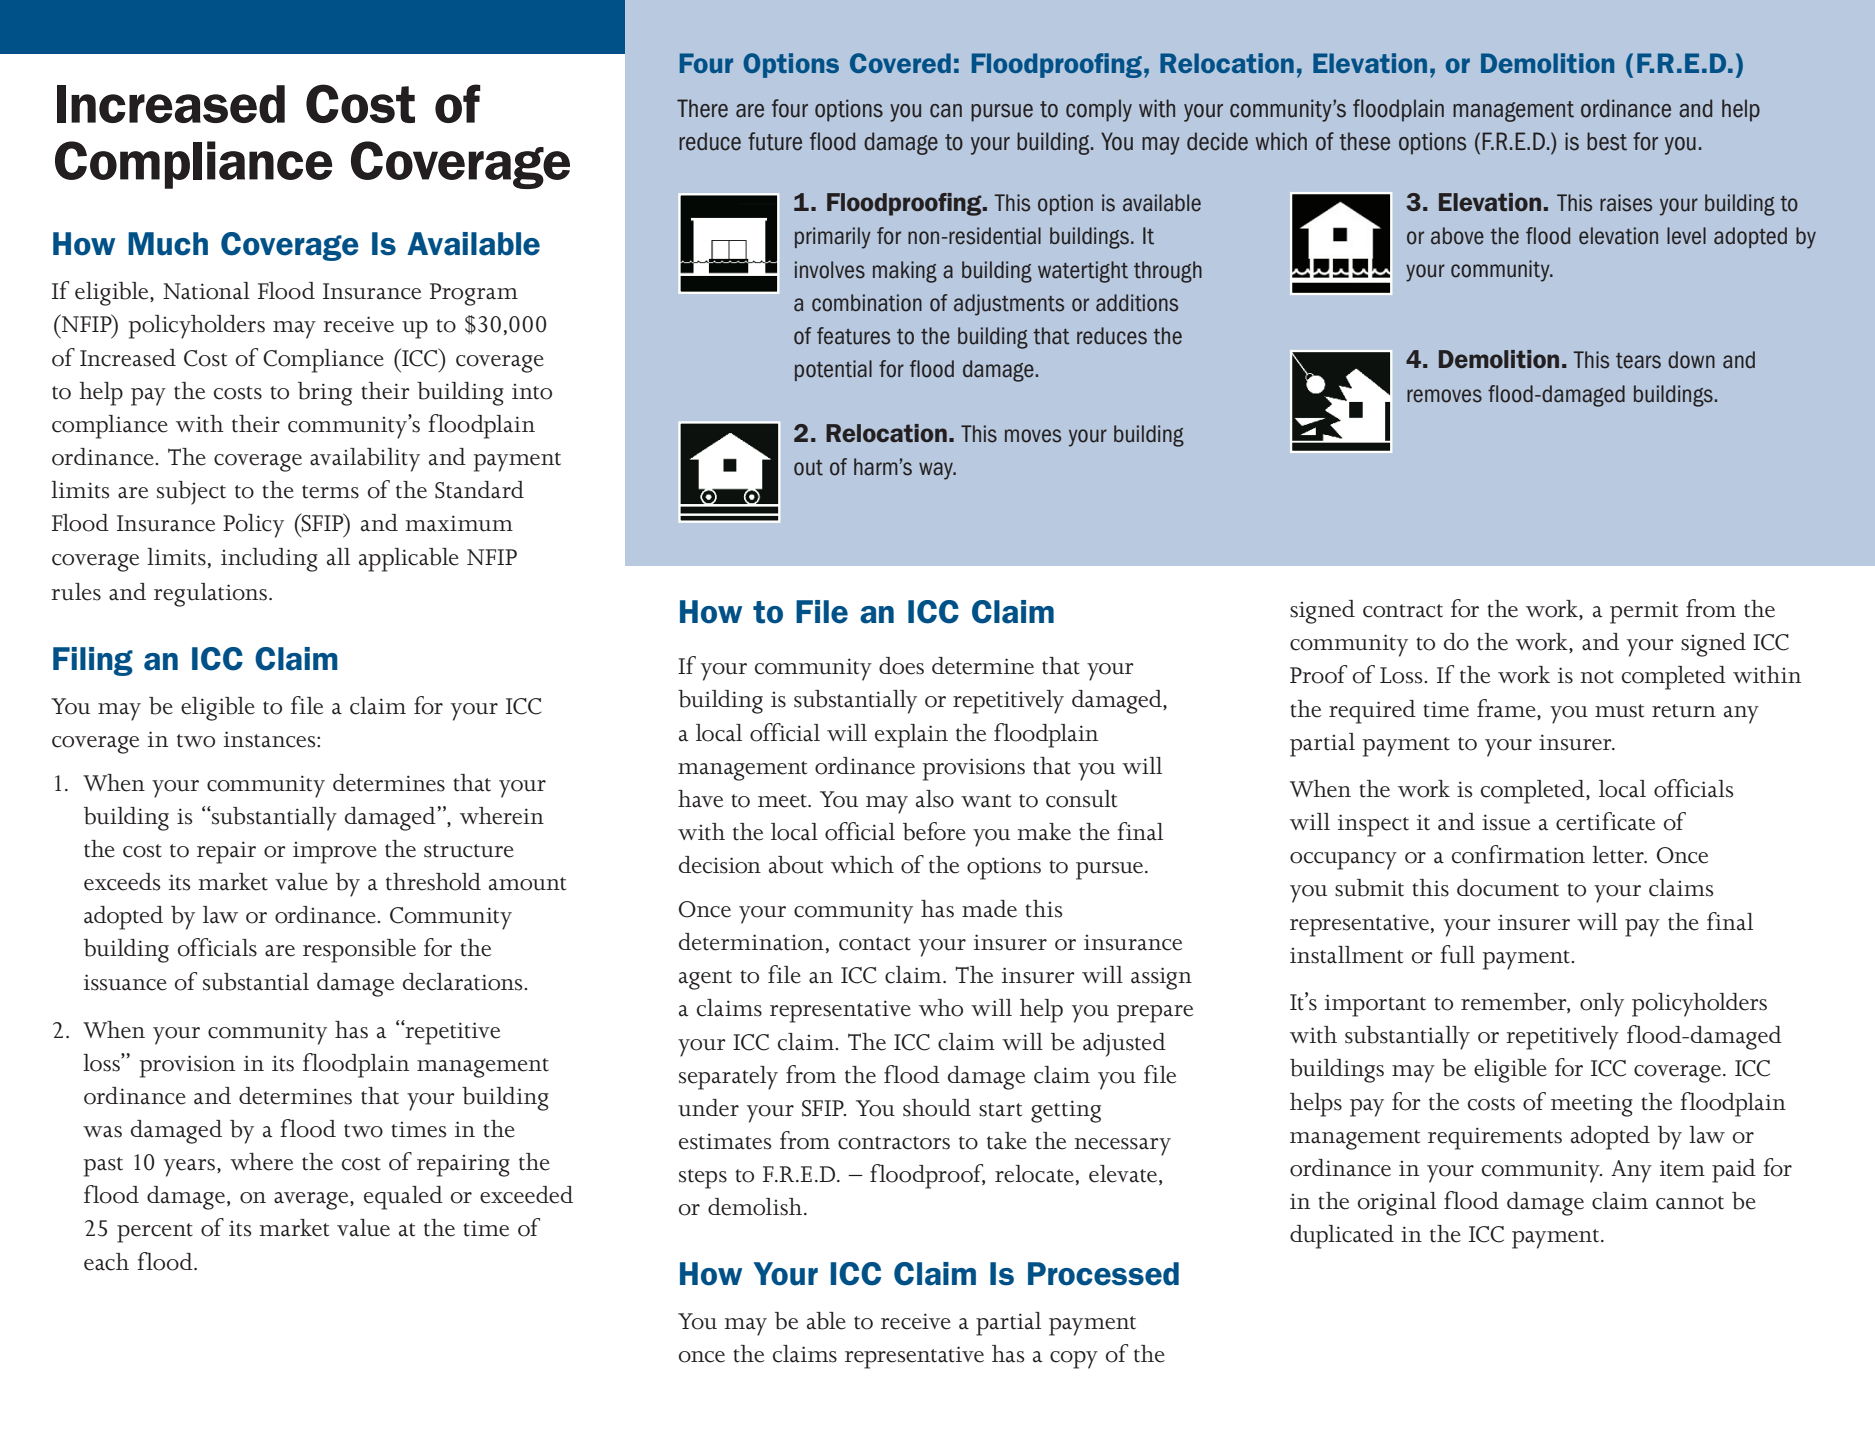 This screenshot has height=1449, width=1875. I want to click on responsible, so click(359, 951).
